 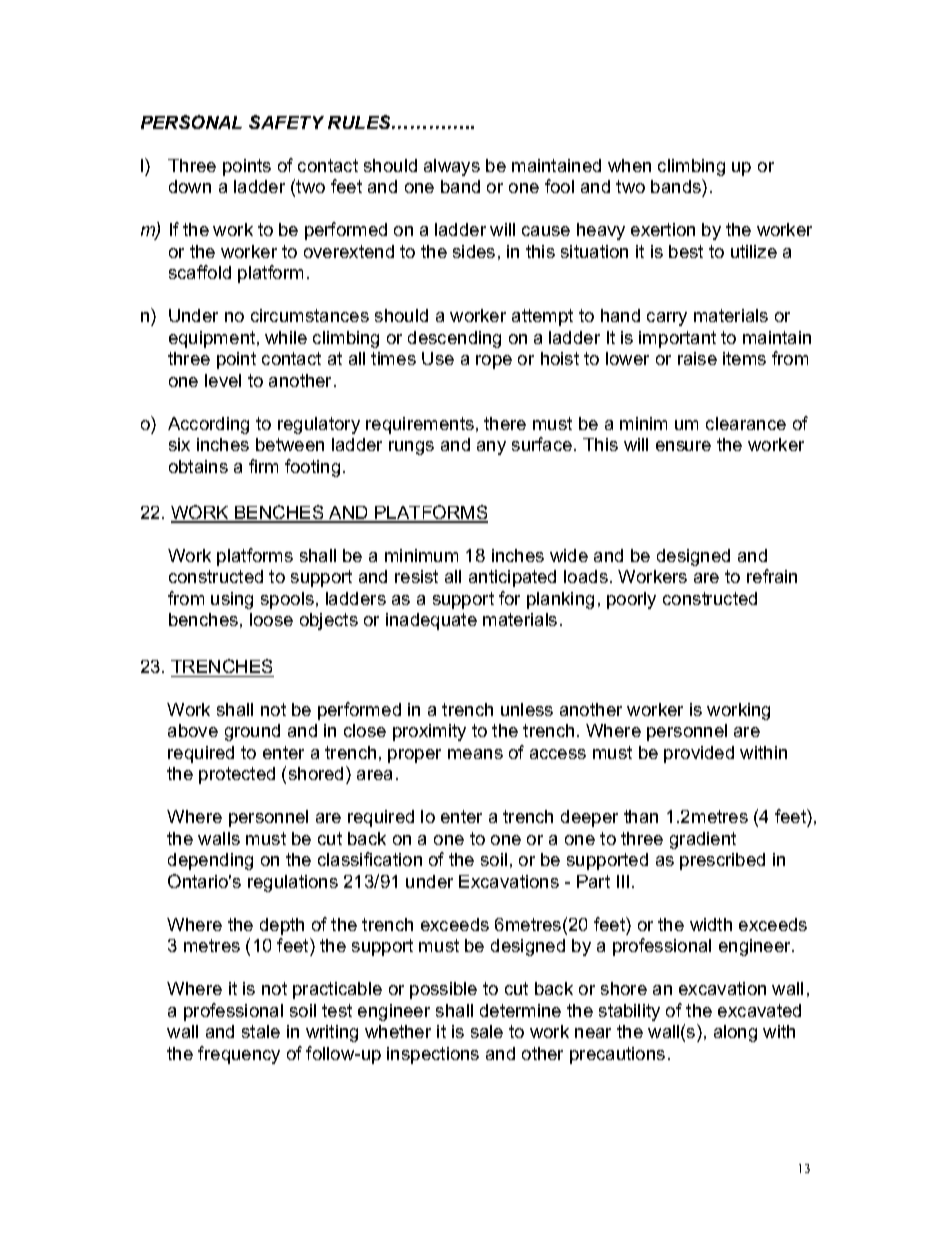 I want to click on when, so click(x=629, y=165).
